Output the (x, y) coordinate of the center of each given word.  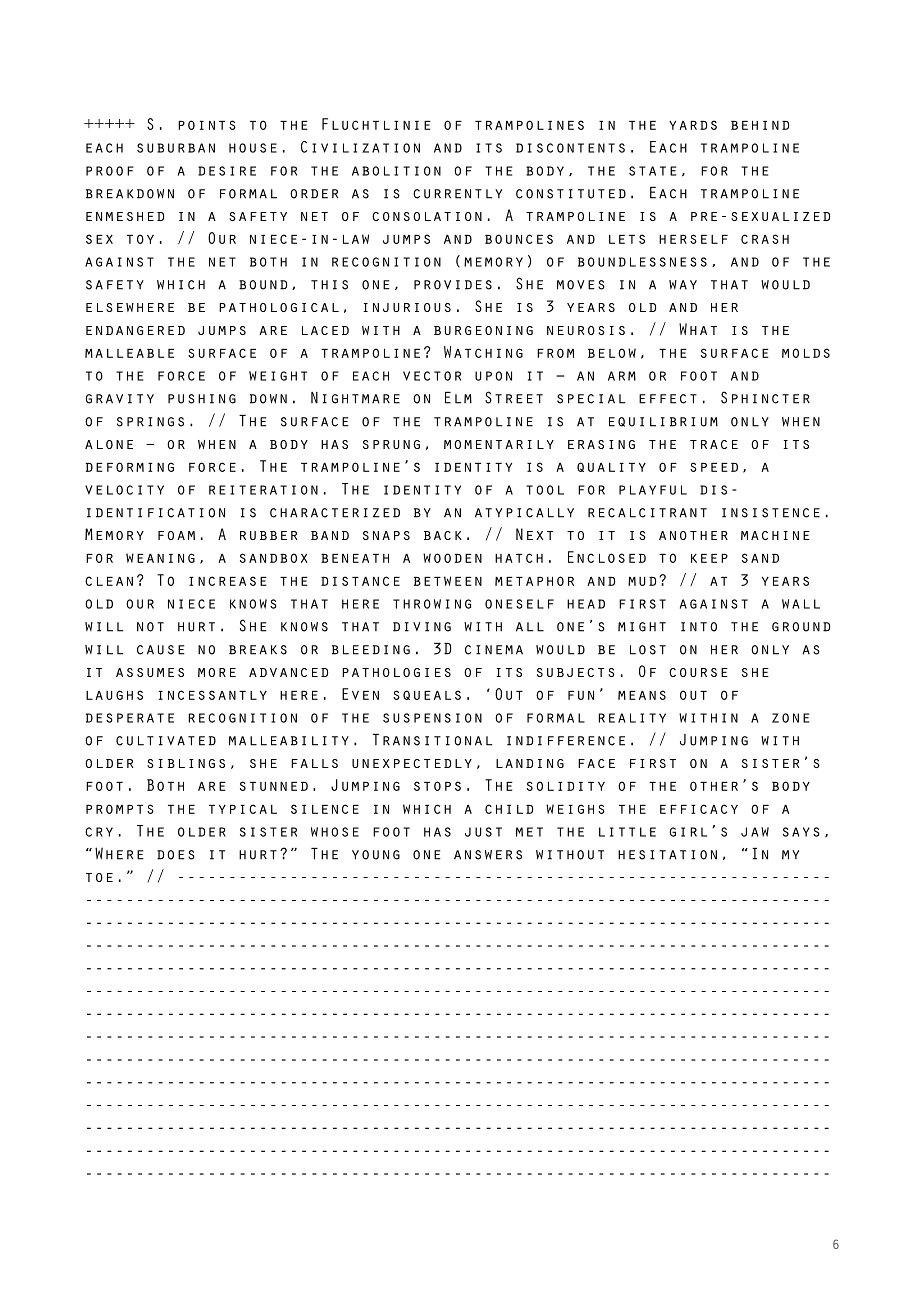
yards (693, 125)
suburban (176, 148)
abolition (396, 171)
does (176, 855)
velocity (124, 490)
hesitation (667, 855)
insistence (771, 513)
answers (488, 855)
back (443, 535)
